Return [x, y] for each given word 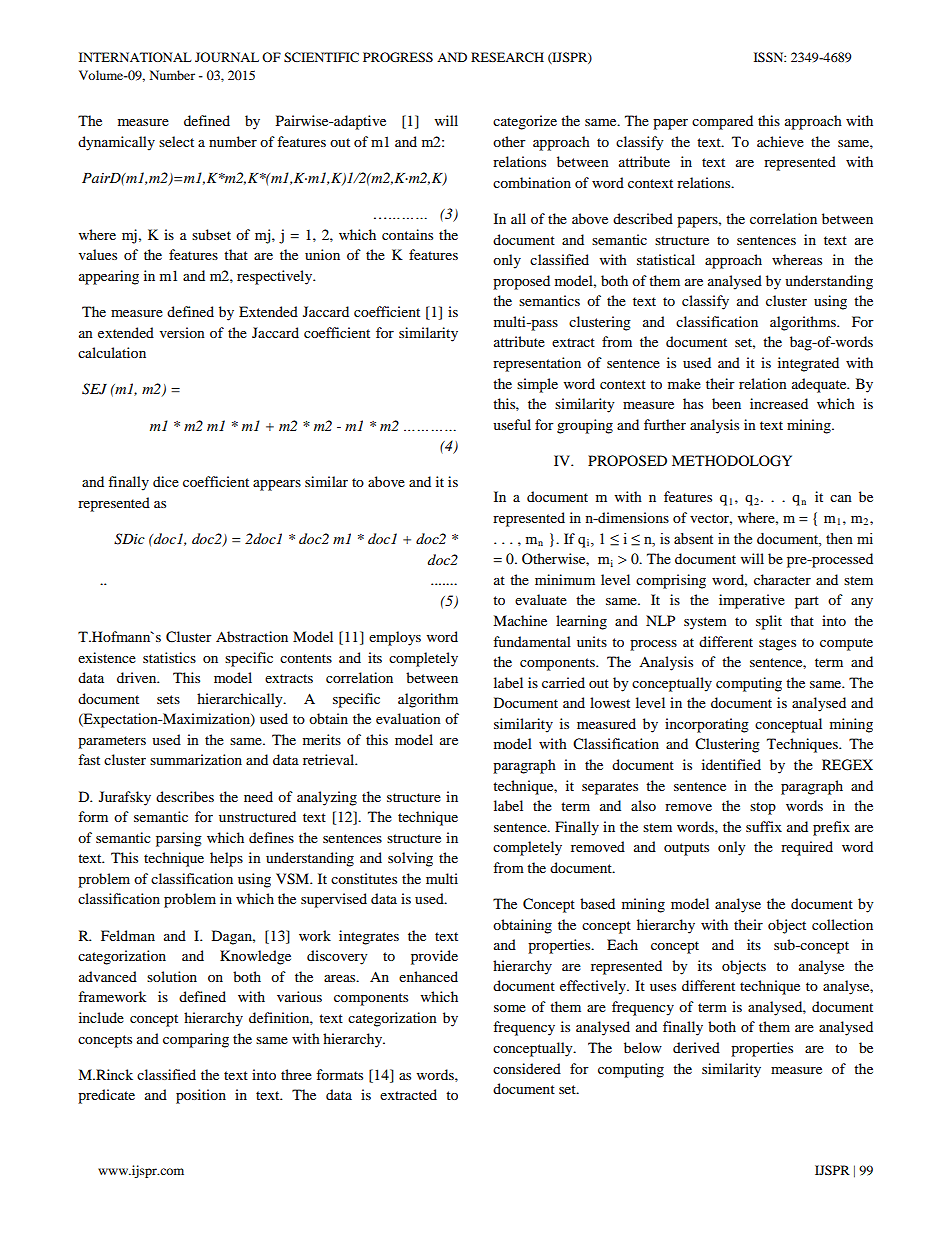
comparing [196, 1040]
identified [731, 764]
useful [512, 424]
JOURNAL [227, 57]
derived [696, 1047]
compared [722, 122]
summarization [196, 759]
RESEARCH [507, 57]
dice [166, 481]
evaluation [408, 718]
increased [779, 403]
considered [527, 1068]
